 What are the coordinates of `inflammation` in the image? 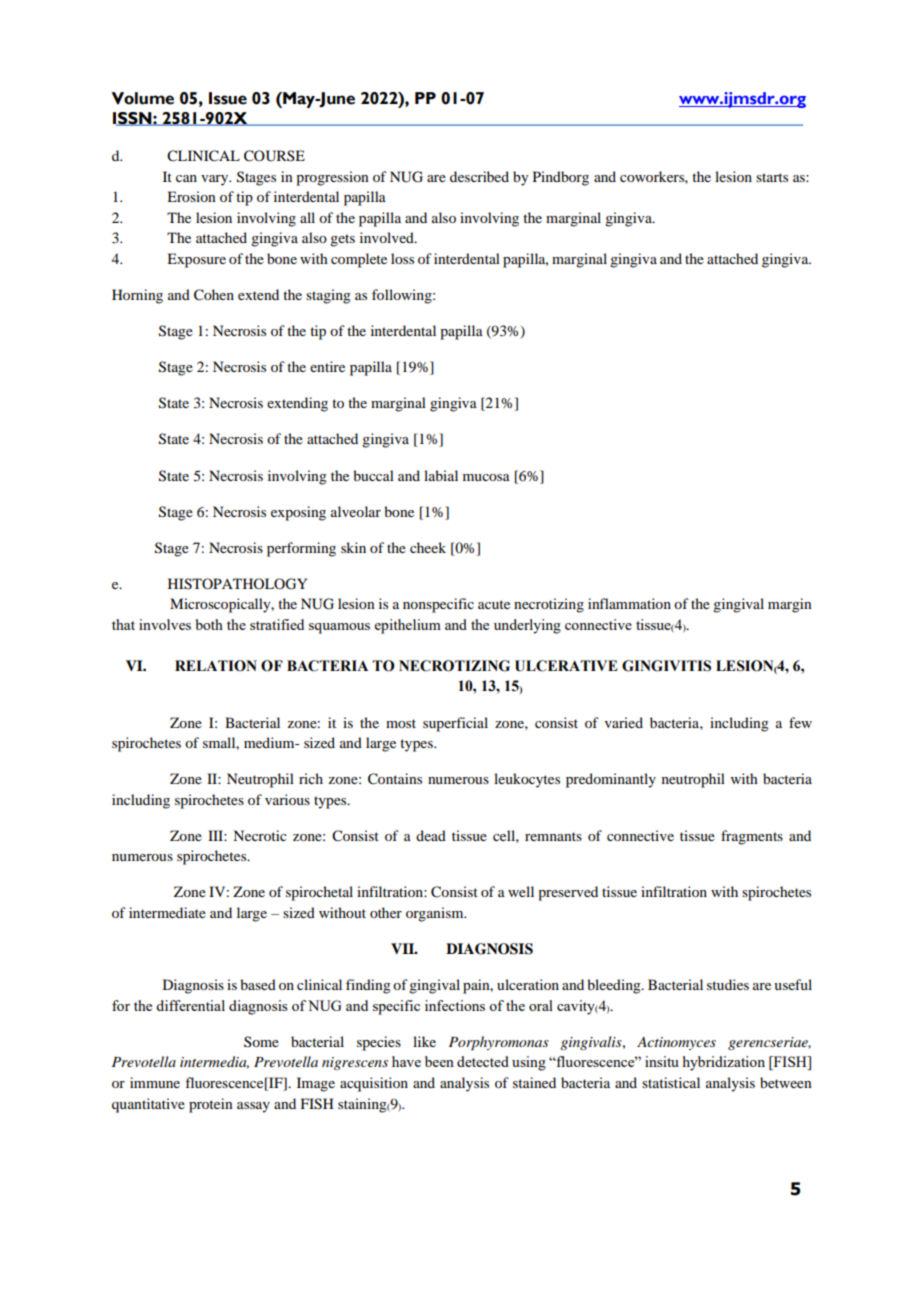 It's located at (629, 603).
